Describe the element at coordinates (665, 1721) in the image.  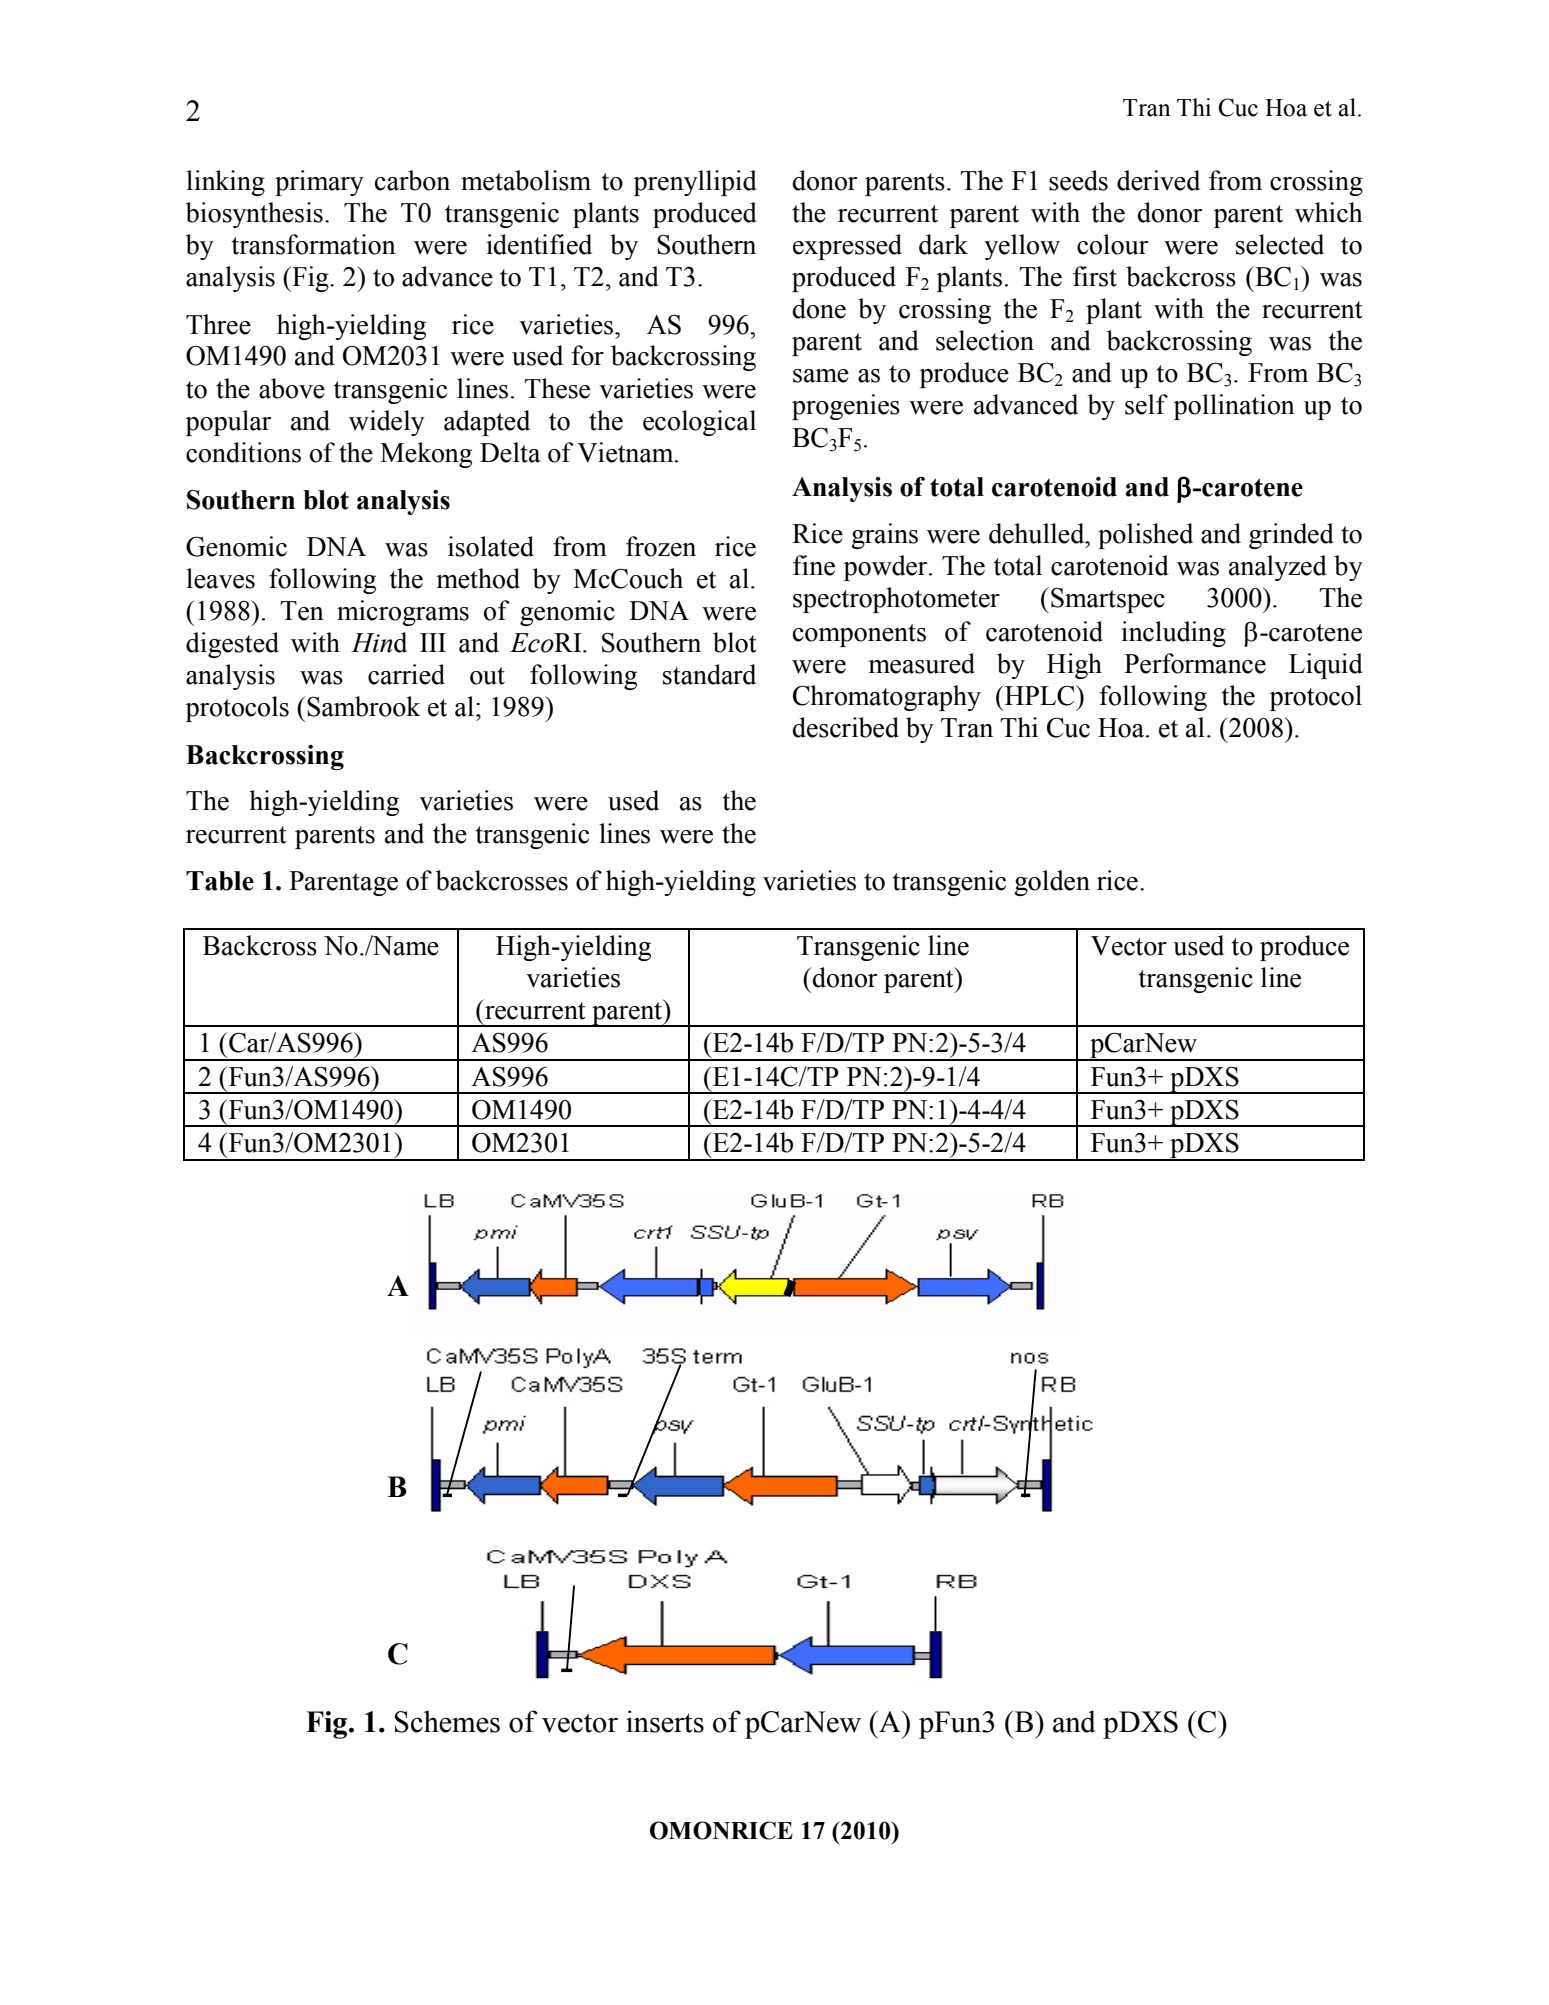
I see `inserts` at that location.
